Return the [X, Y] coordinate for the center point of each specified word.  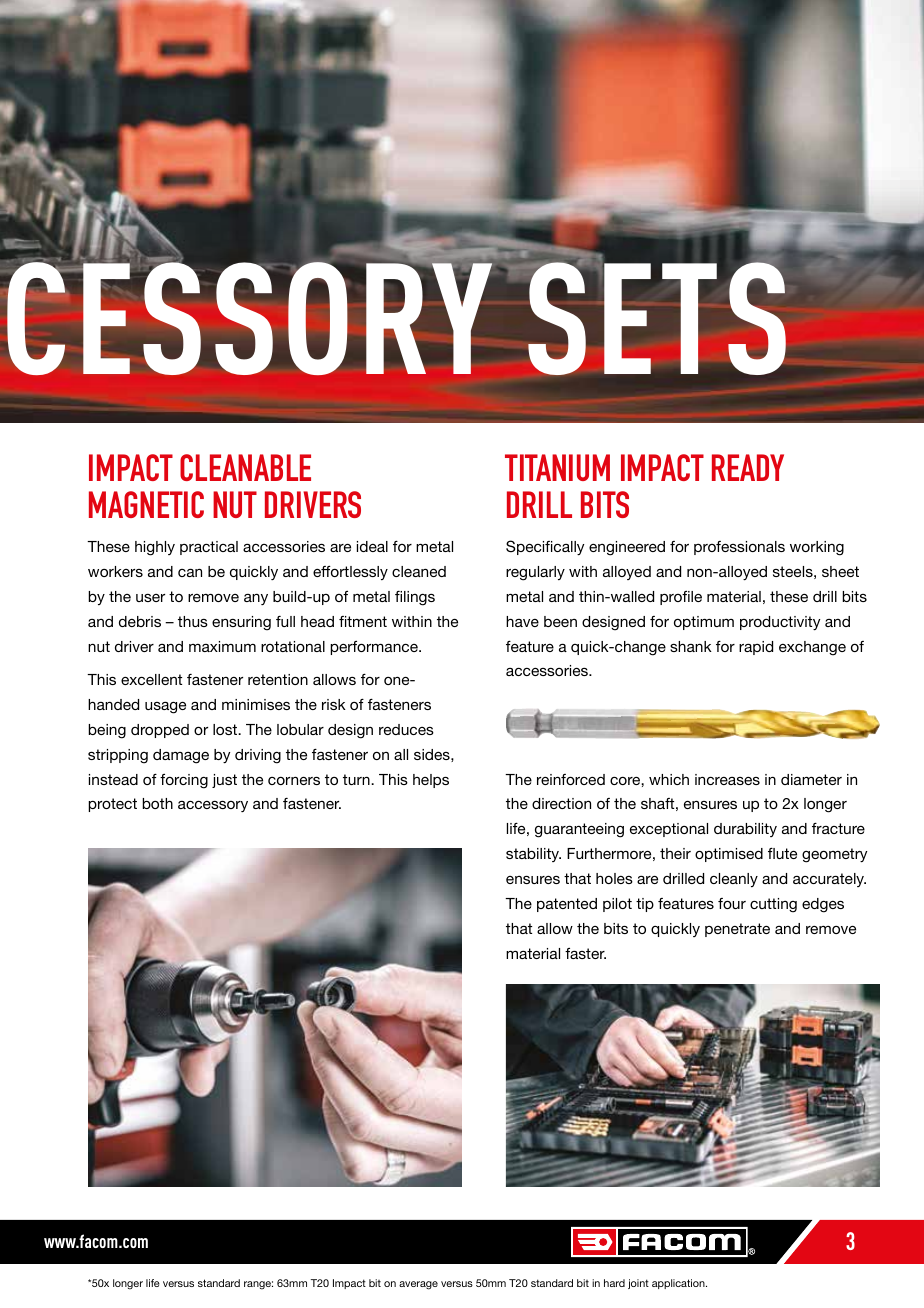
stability [533, 855]
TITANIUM [557, 467]
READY [748, 467]
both [157, 803]
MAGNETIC [146, 504]
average [418, 1285]
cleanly [734, 880]
